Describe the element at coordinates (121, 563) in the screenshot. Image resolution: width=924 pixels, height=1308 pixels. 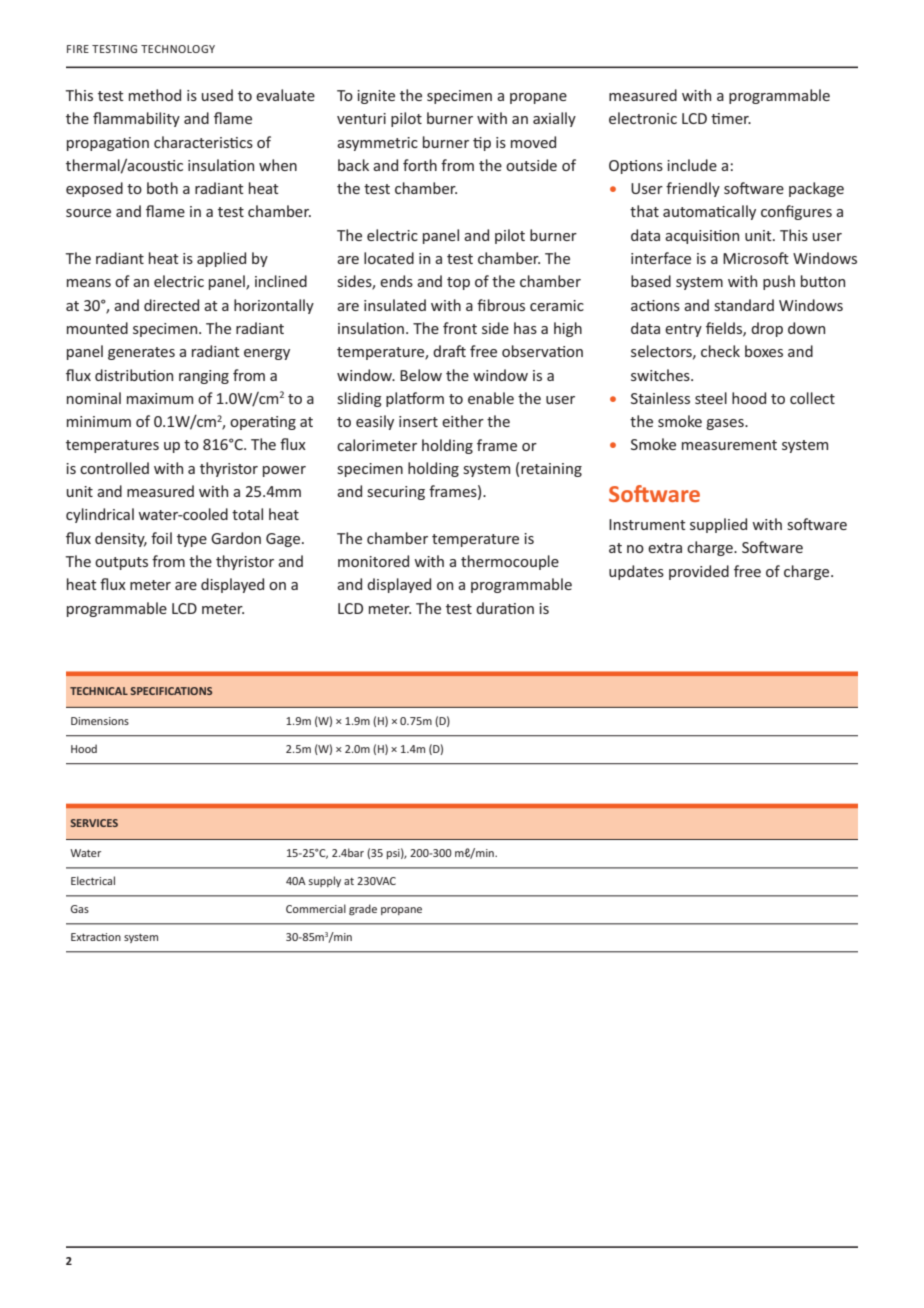
I see `outputs` at that location.
